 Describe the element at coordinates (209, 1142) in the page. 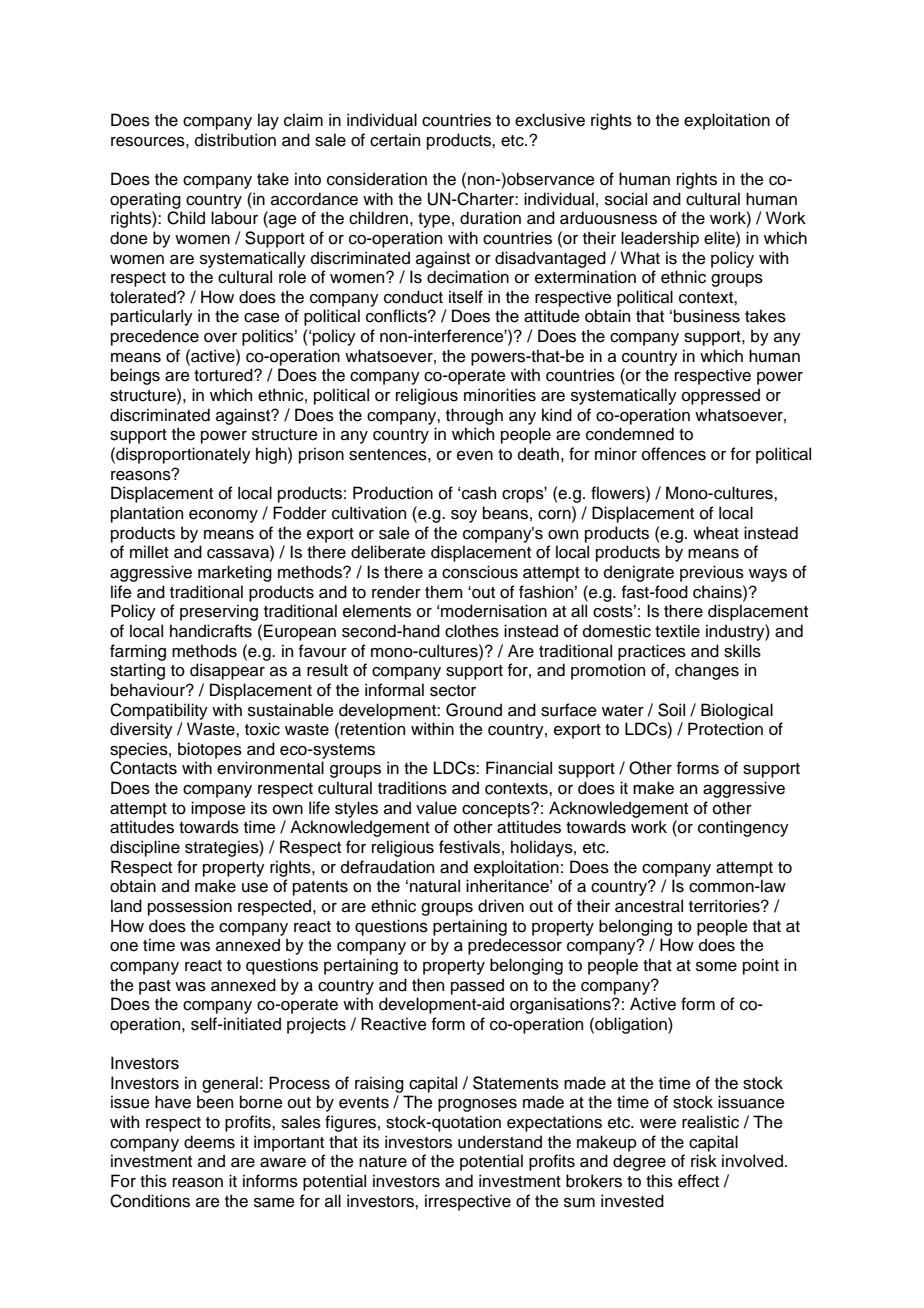

I see `deems` at that location.
